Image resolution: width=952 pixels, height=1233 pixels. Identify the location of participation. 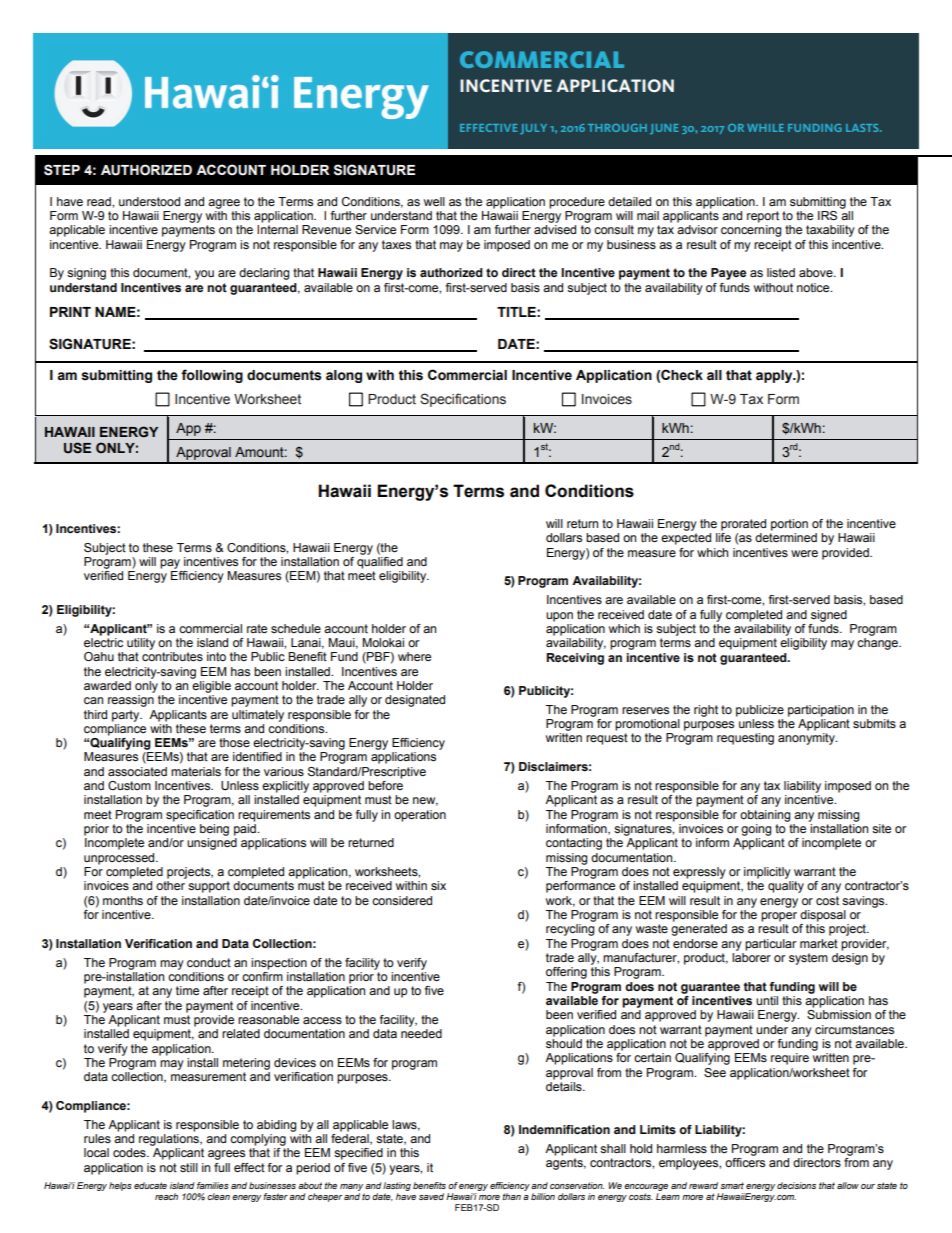
(821, 711).
